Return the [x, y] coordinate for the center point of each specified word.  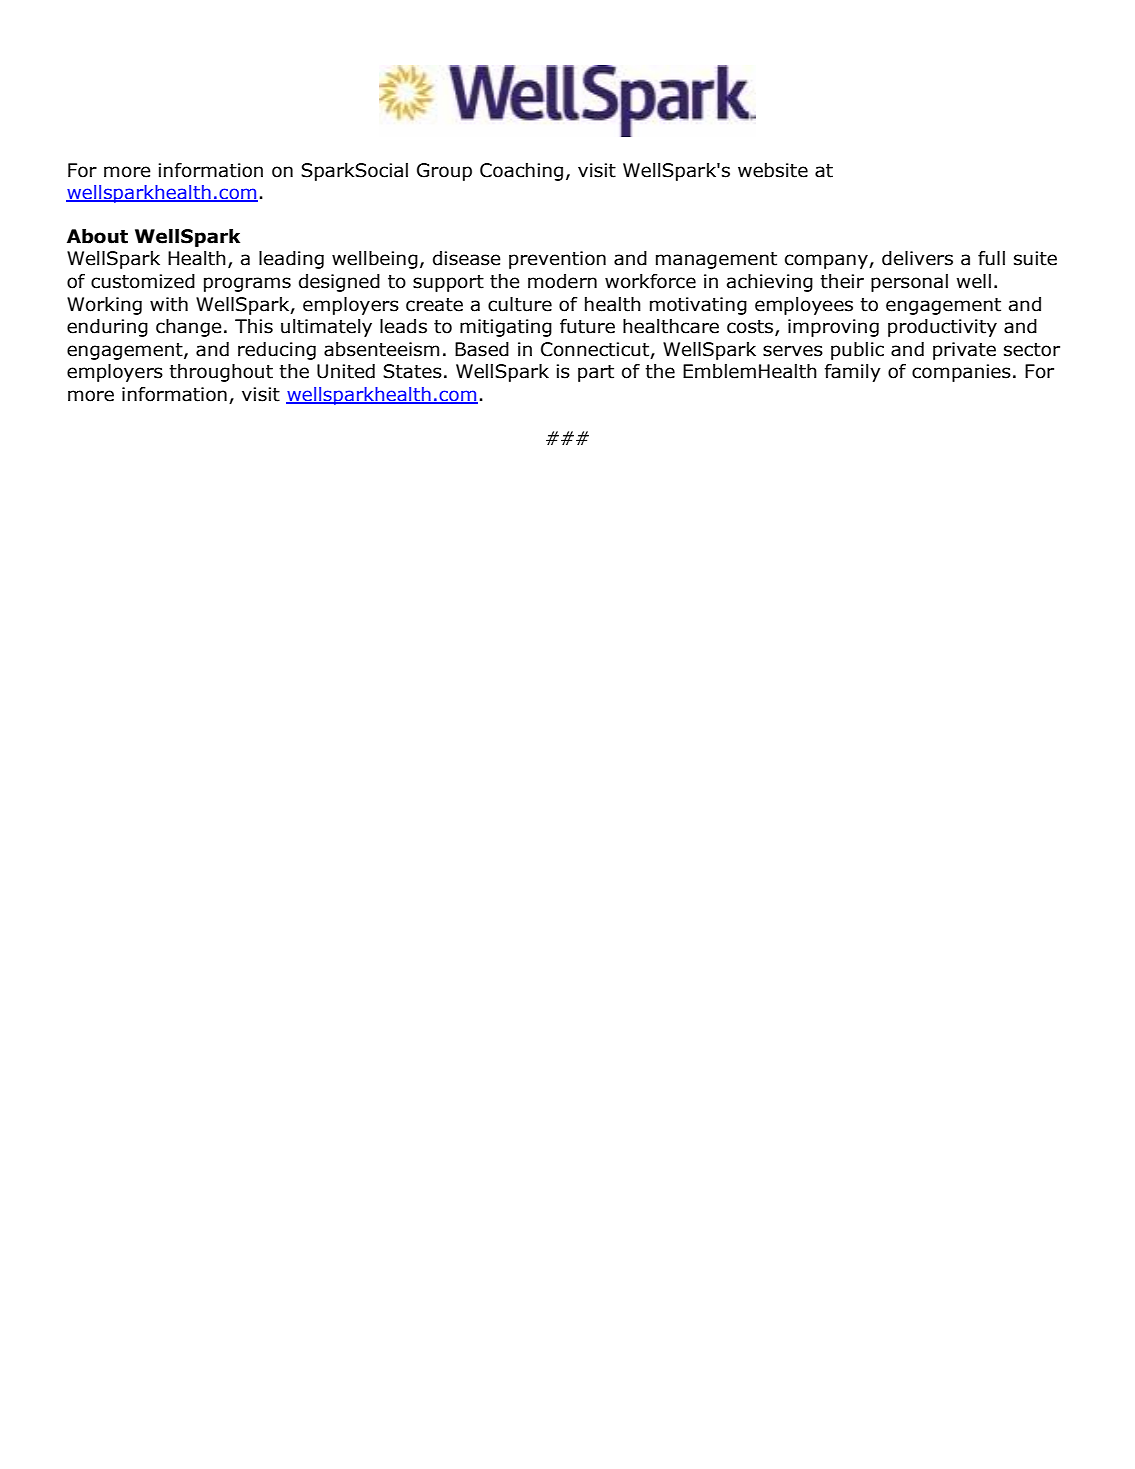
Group [444, 172]
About [97, 236]
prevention [557, 260]
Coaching [521, 172]
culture [520, 304]
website [773, 170]
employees [804, 306]
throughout [221, 373]
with [169, 304]
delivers [917, 258]
